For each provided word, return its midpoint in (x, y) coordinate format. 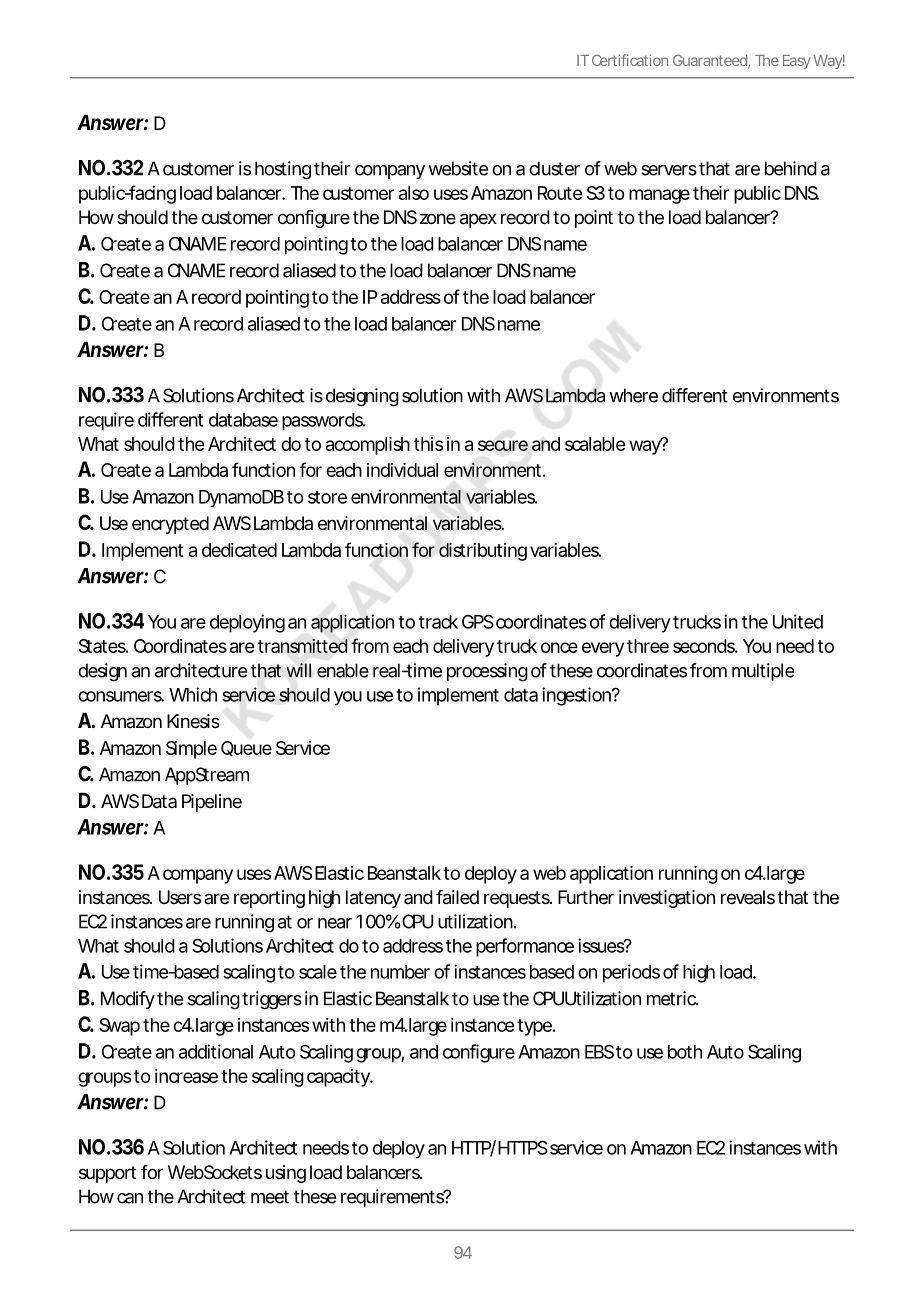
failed (457, 897)
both (685, 1052)
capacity (339, 1078)
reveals (748, 897)
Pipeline (212, 803)
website (458, 168)
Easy (797, 62)
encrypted (170, 525)
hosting (283, 170)
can (130, 1198)
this (428, 444)
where (633, 395)
